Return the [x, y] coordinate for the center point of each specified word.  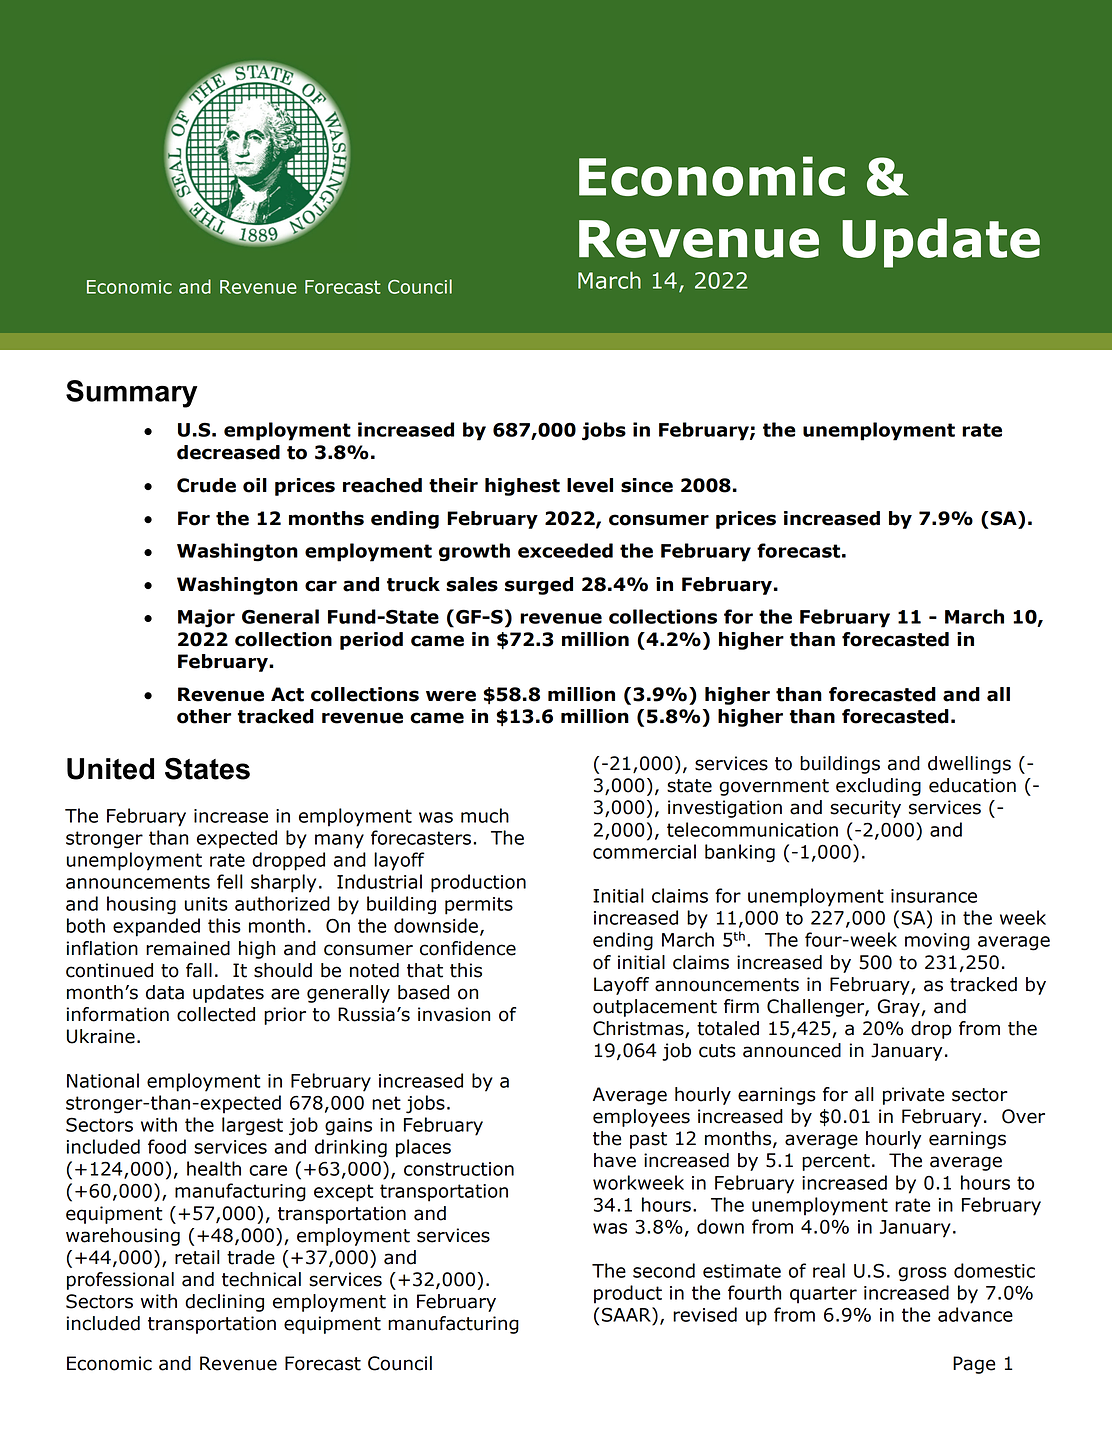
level [590, 485]
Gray [900, 1008]
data [165, 992]
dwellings [969, 765]
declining [224, 1303]
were [451, 696]
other [204, 716]
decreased [228, 452]
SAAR [627, 1314]
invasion [454, 1014]
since [647, 485]
